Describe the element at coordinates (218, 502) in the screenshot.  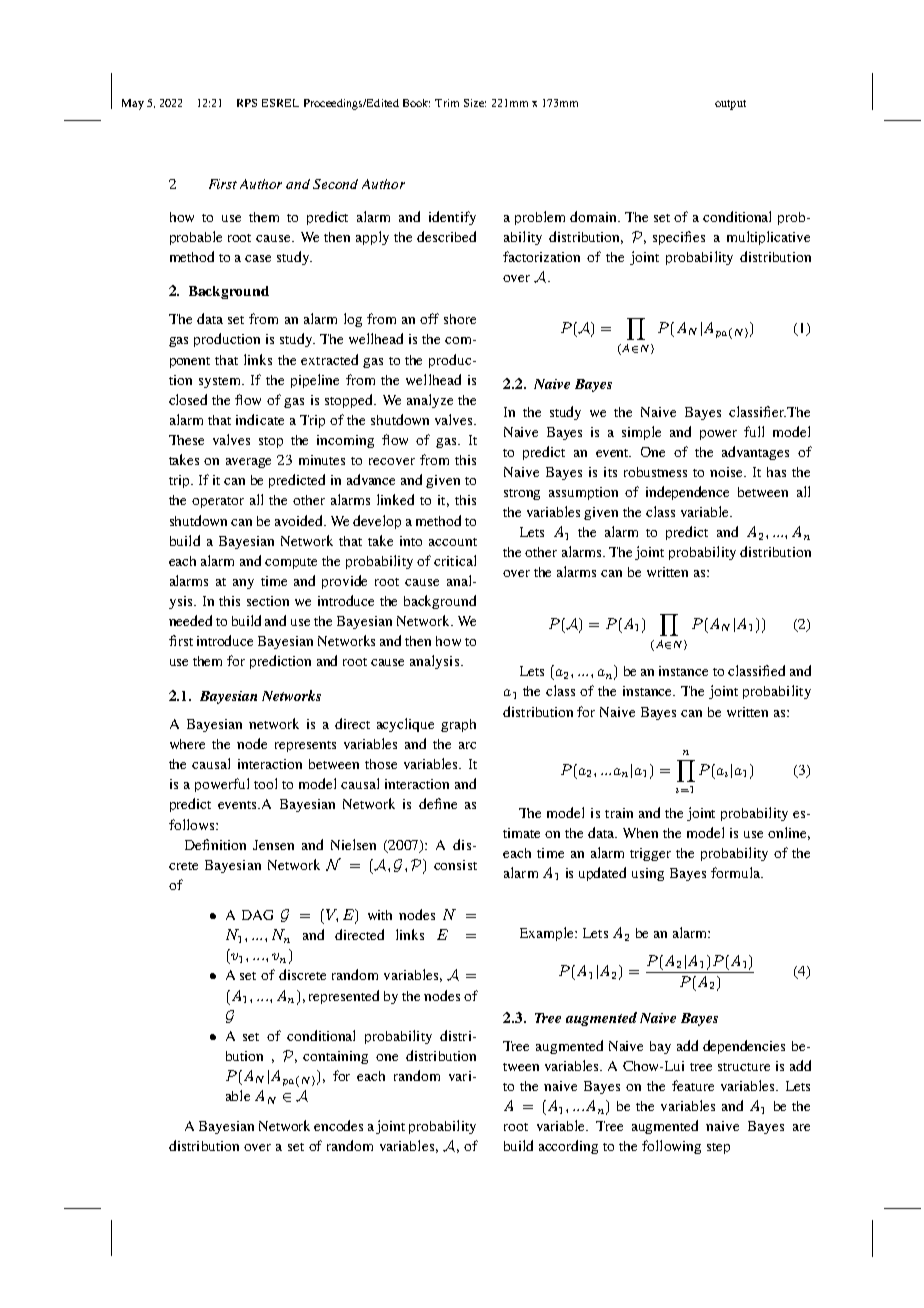
I see `operator` at that location.
